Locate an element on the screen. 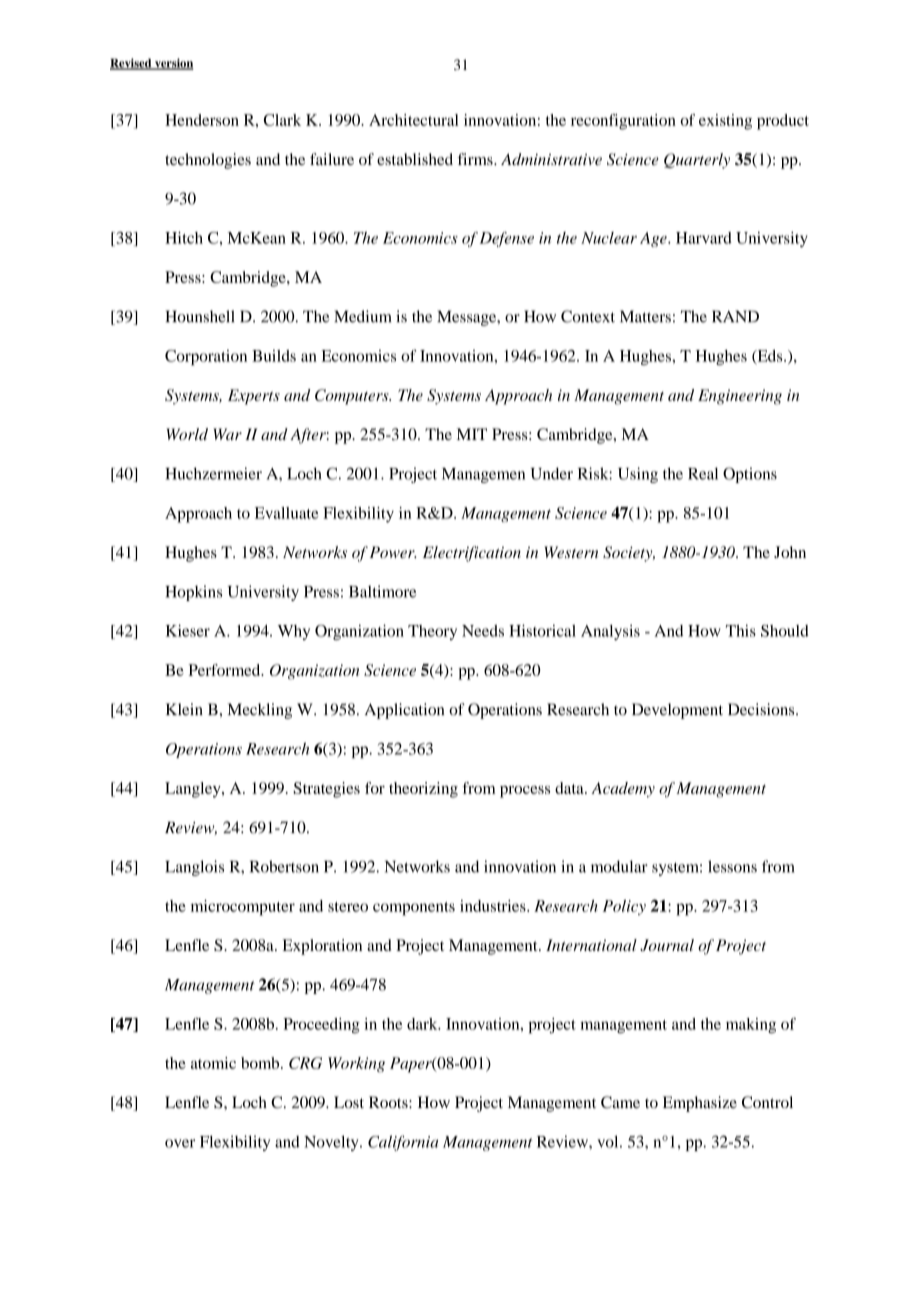 This screenshot has width=924, height=1308. California is located at coordinates (403, 1143).
